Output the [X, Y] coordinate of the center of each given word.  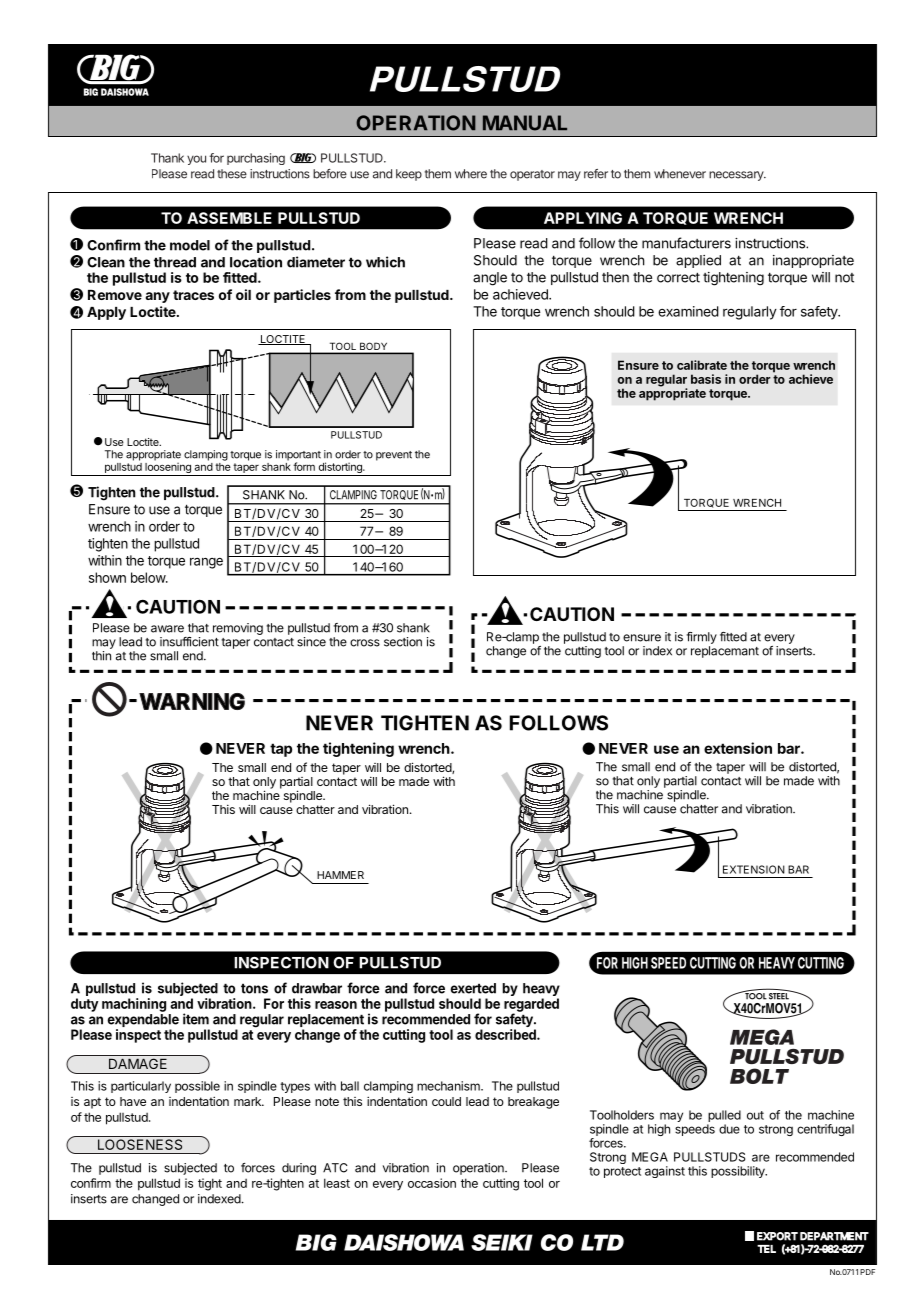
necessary [737, 176]
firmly [701, 638]
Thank [167, 158]
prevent [394, 456]
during [299, 1169]
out [755, 1115]
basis [706, 379]
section [403, 642]
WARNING [192, 701]
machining [134, 1005]
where [471, 174]
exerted [473, 988]
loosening [168, 469]
